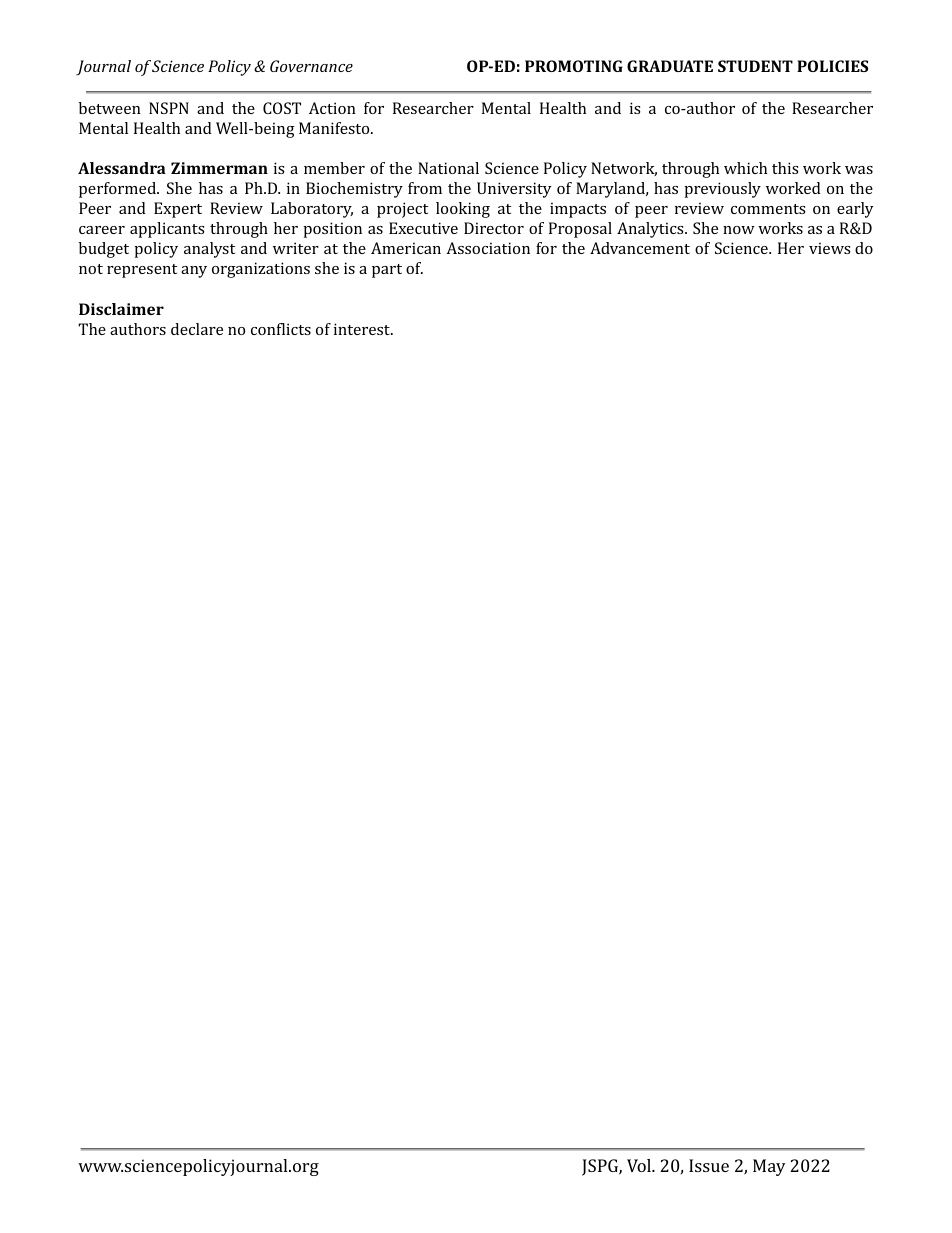  I want to click on interest, so click(363, 329).
